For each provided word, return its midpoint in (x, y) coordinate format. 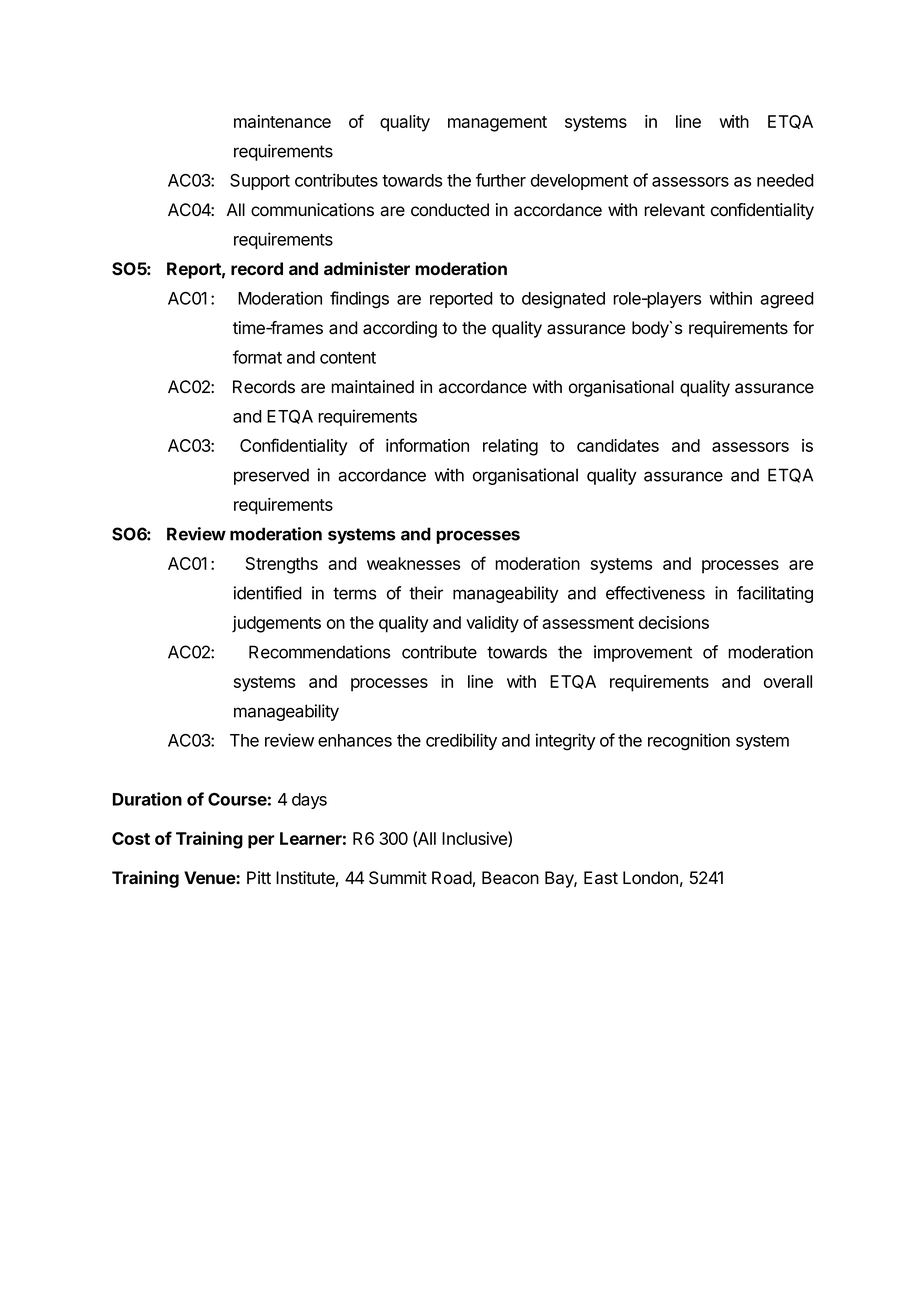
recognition (689, 742)
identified (268, 593)
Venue (210, 877)
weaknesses (413, 563)
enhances (355, 740)
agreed (787, 300)
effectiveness (655, 593)
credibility (461, 741)
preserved (271, 476)
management (497, 124)
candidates (618, 445)
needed (785, 180)
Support (260, 182)
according (400, 329)
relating (510, 447)
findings (359, 300)
